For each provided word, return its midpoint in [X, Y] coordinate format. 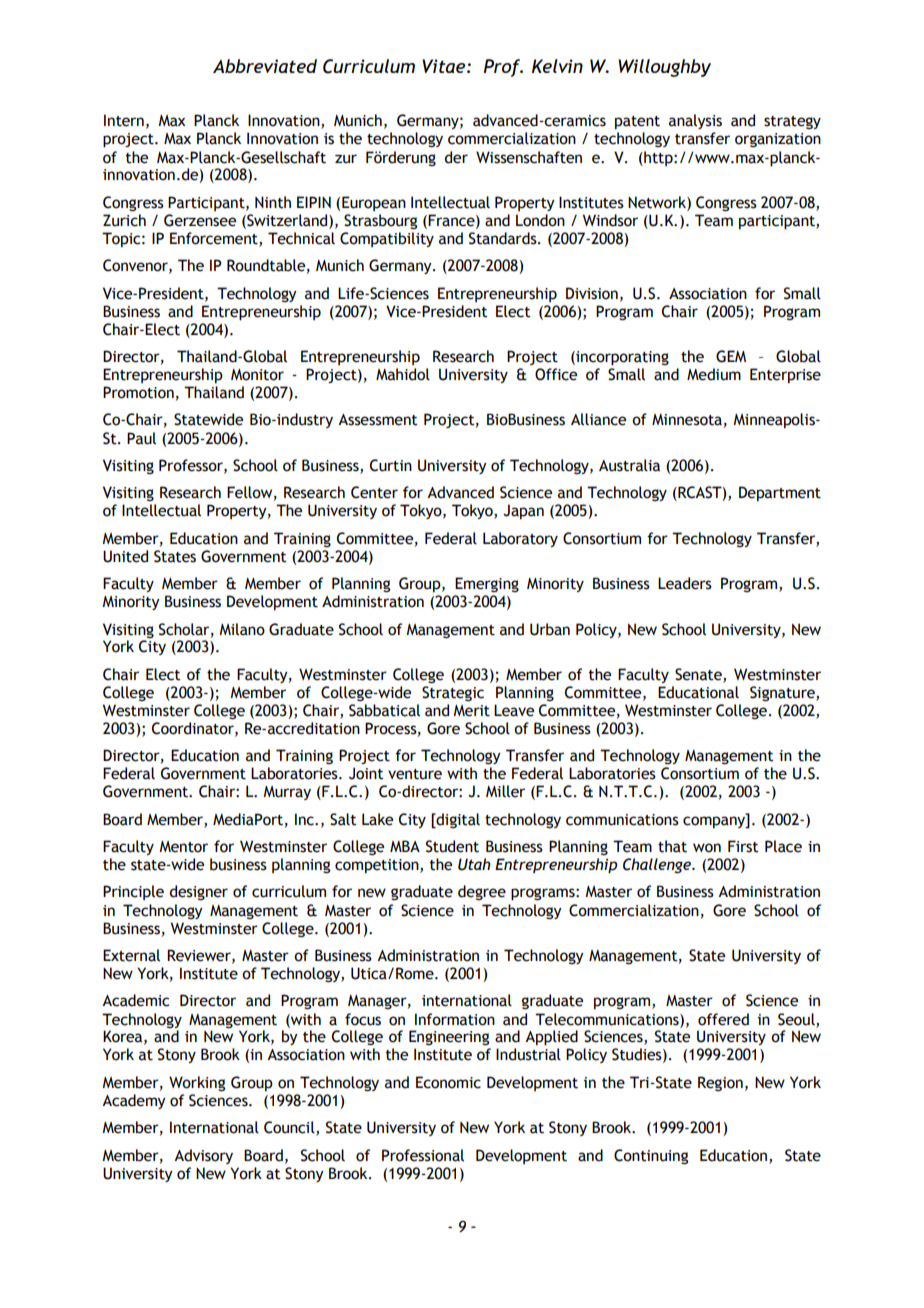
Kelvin [557, 66]
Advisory [203, 1156]
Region [720, 1083]
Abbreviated [265, 66]
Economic [448, 1082]
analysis [695, 121]
